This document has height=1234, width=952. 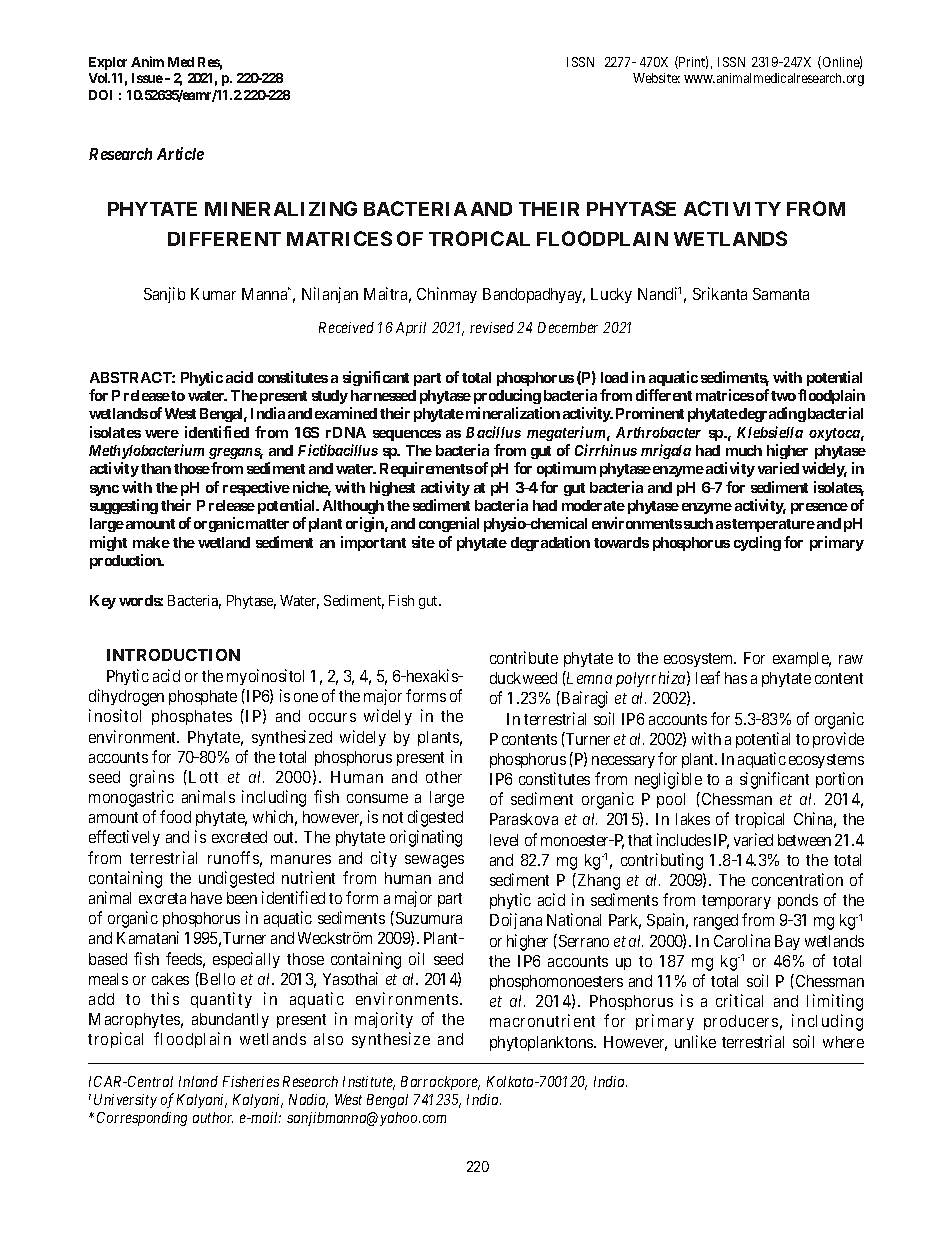 I want to click on Inland, so click(x=198, y=1081).
